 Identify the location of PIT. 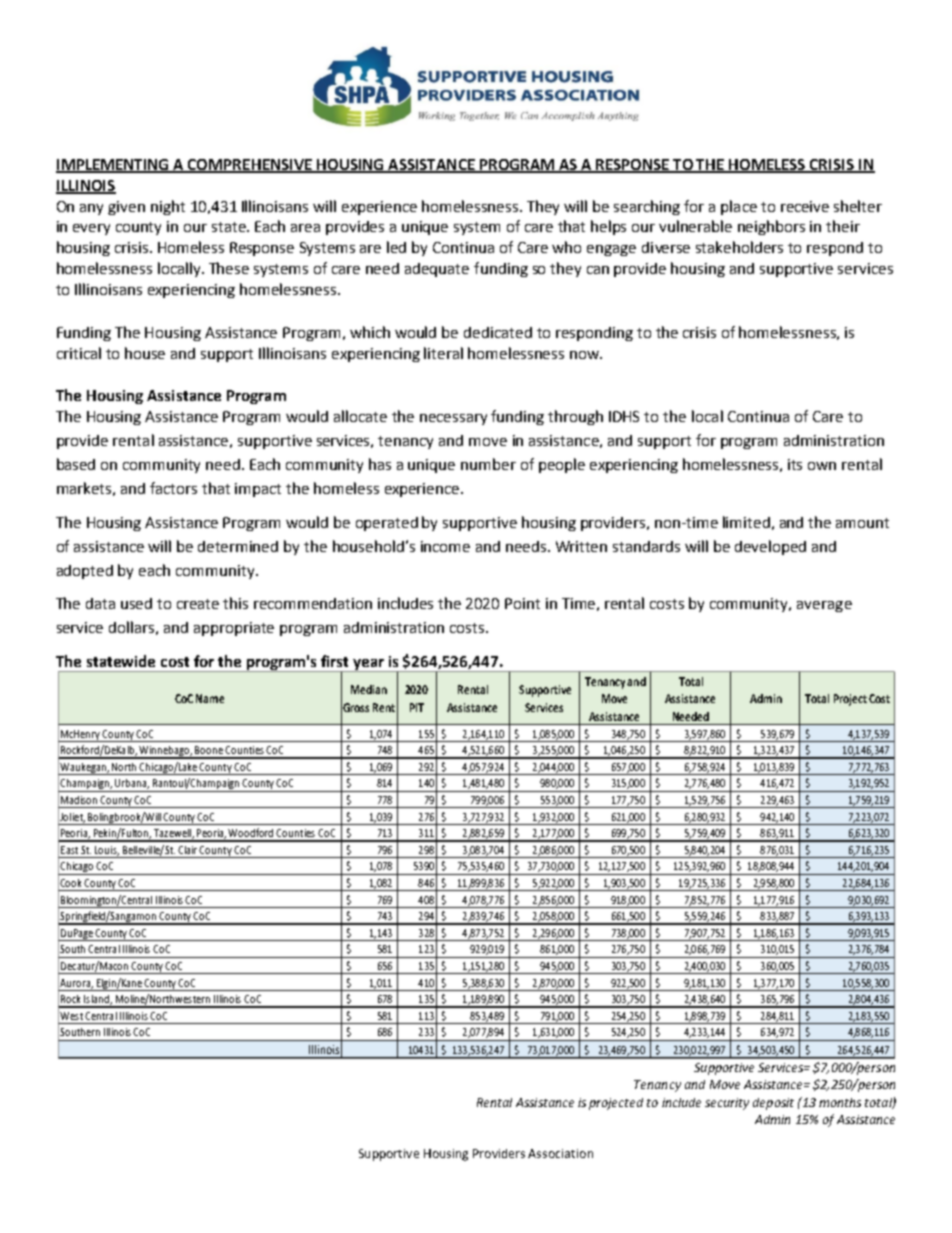
(417, 707).
